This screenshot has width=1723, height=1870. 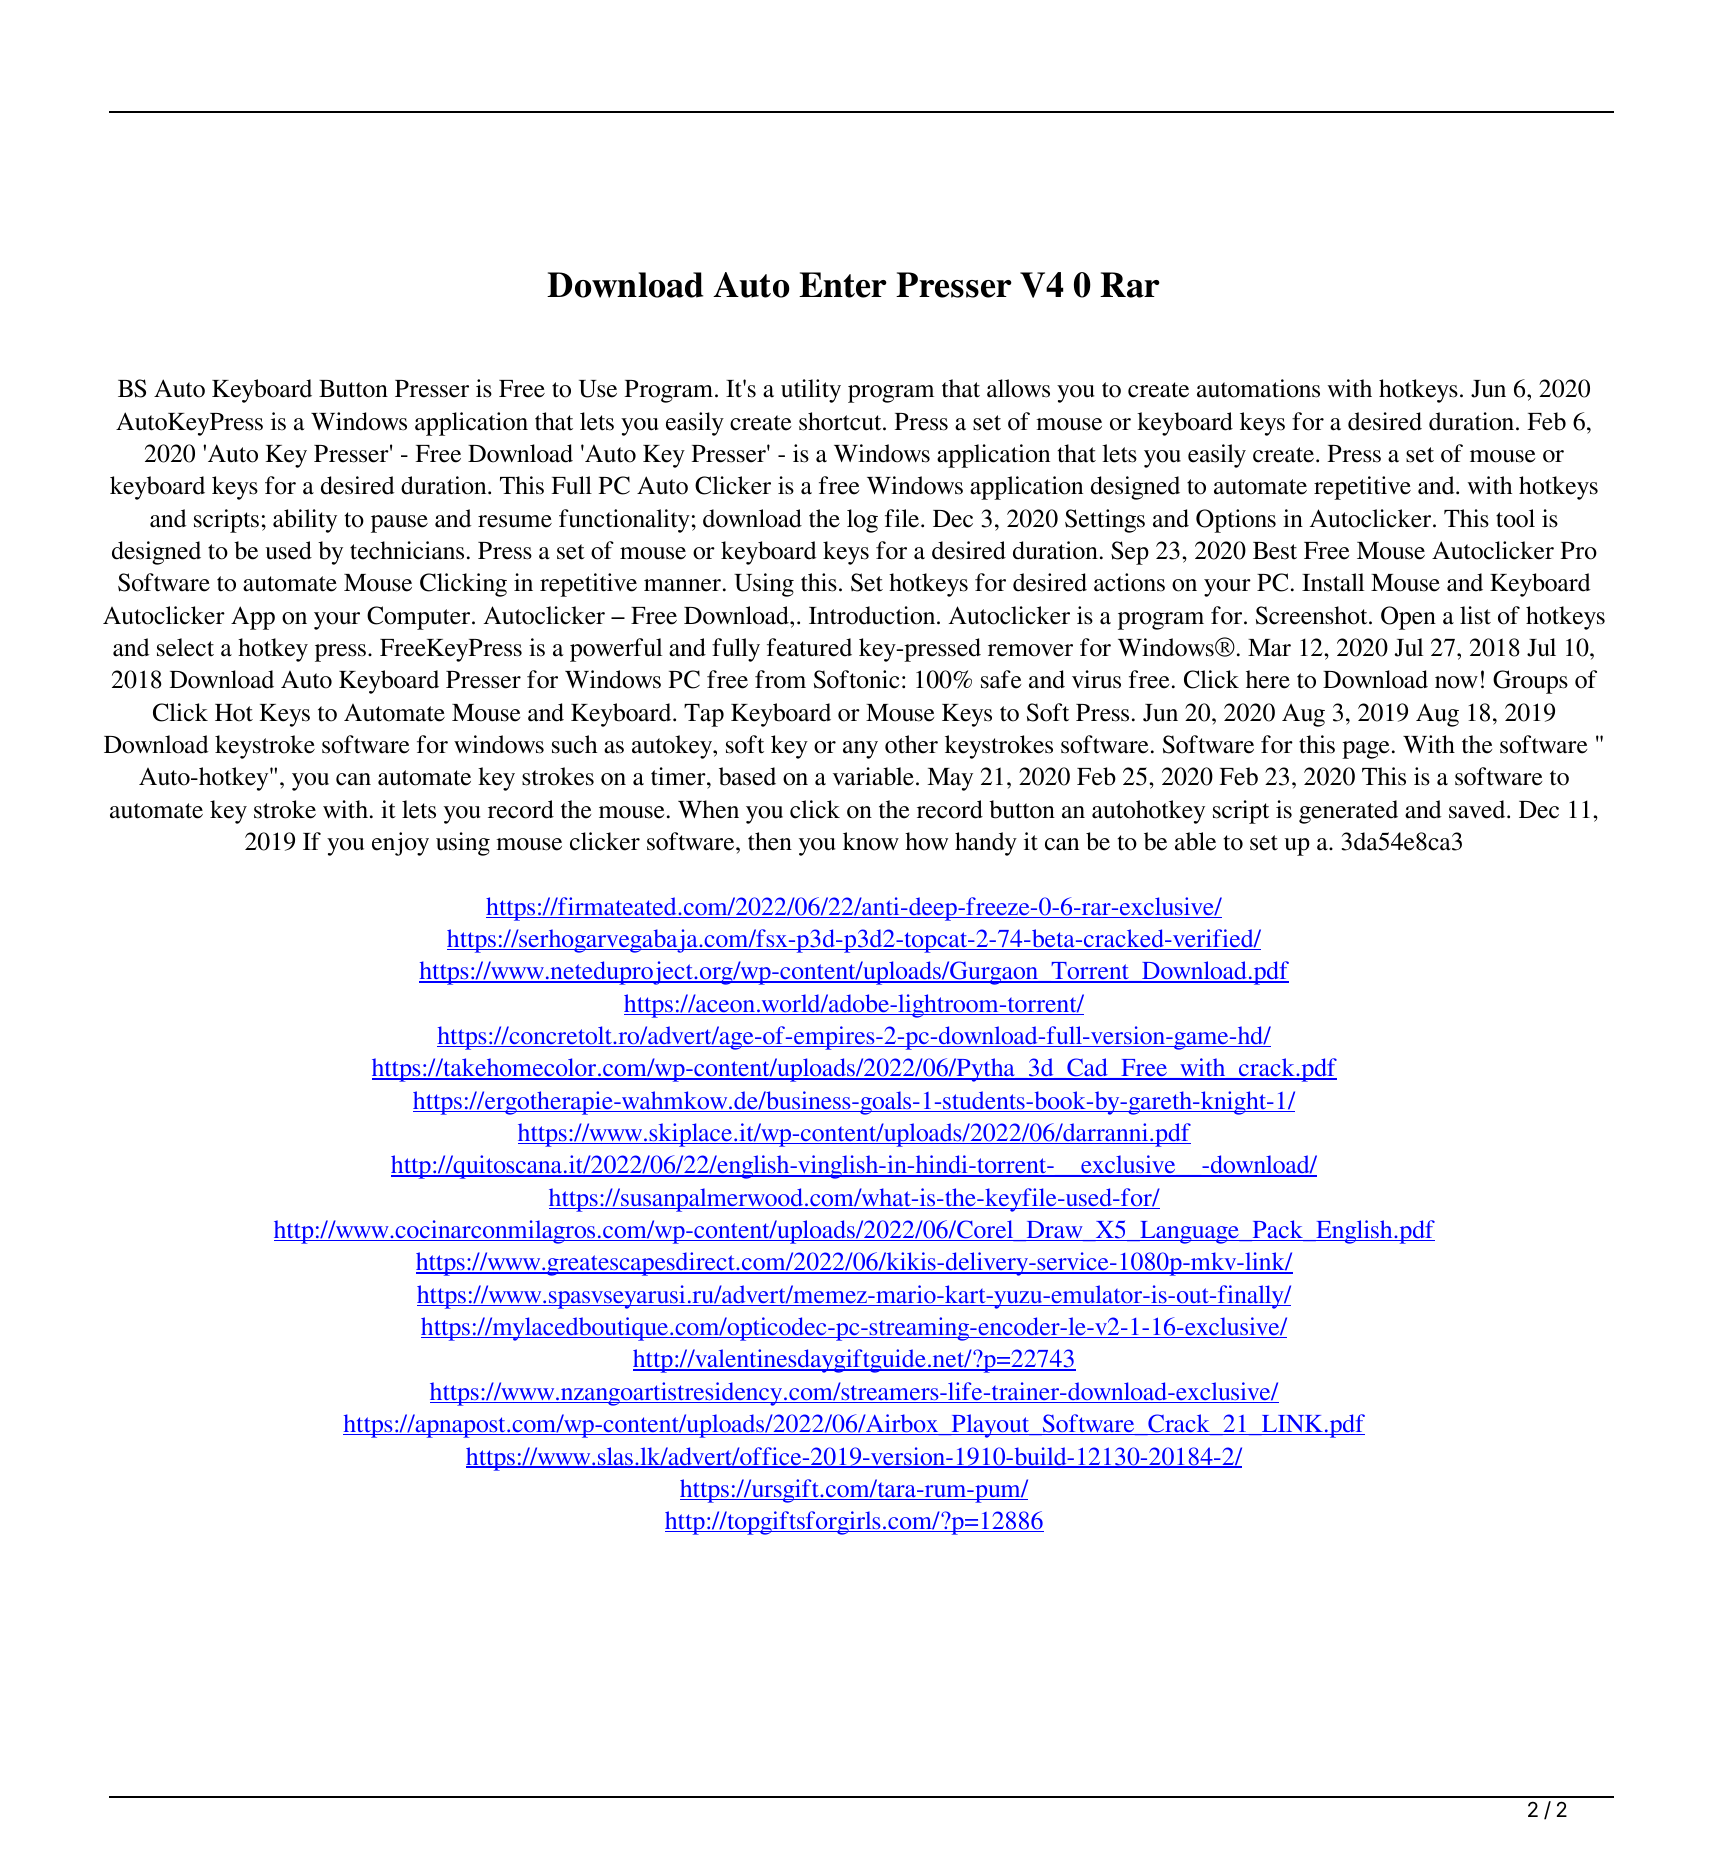 What do you see at coordinates (574, 744) in the screenshot?
I see `such` at bounding box center [574, 744].
